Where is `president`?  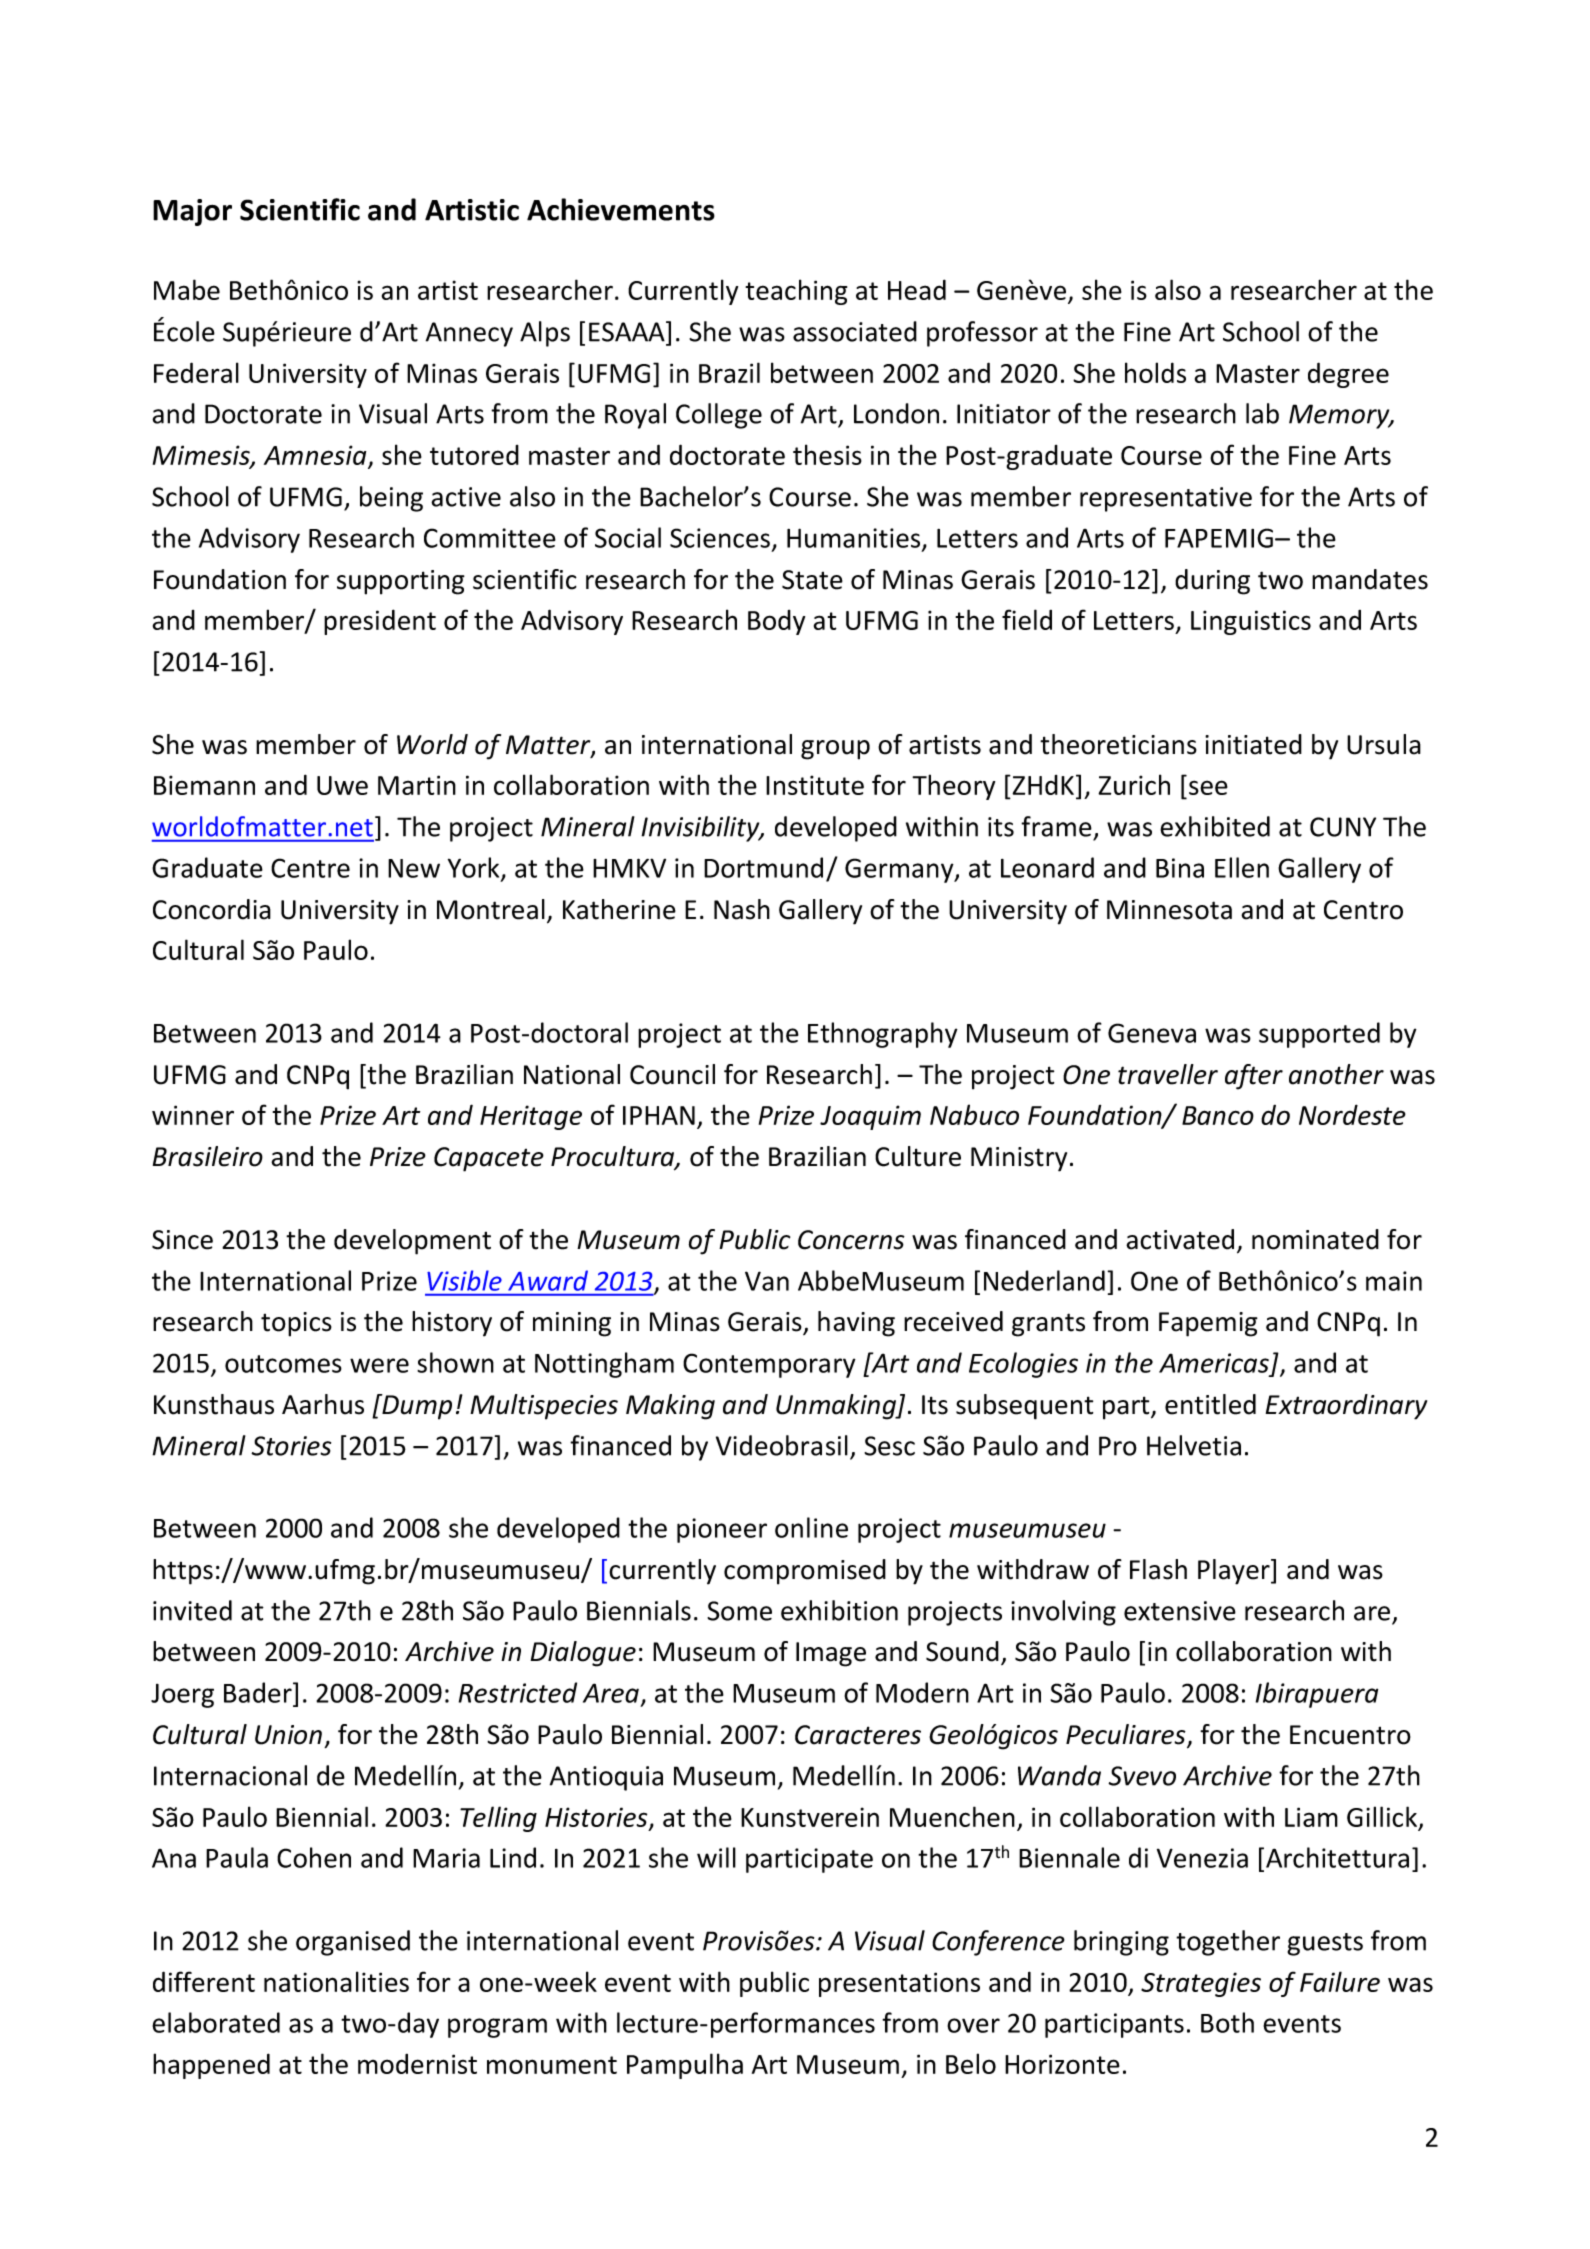 president is located at coordinates (380, 622).
